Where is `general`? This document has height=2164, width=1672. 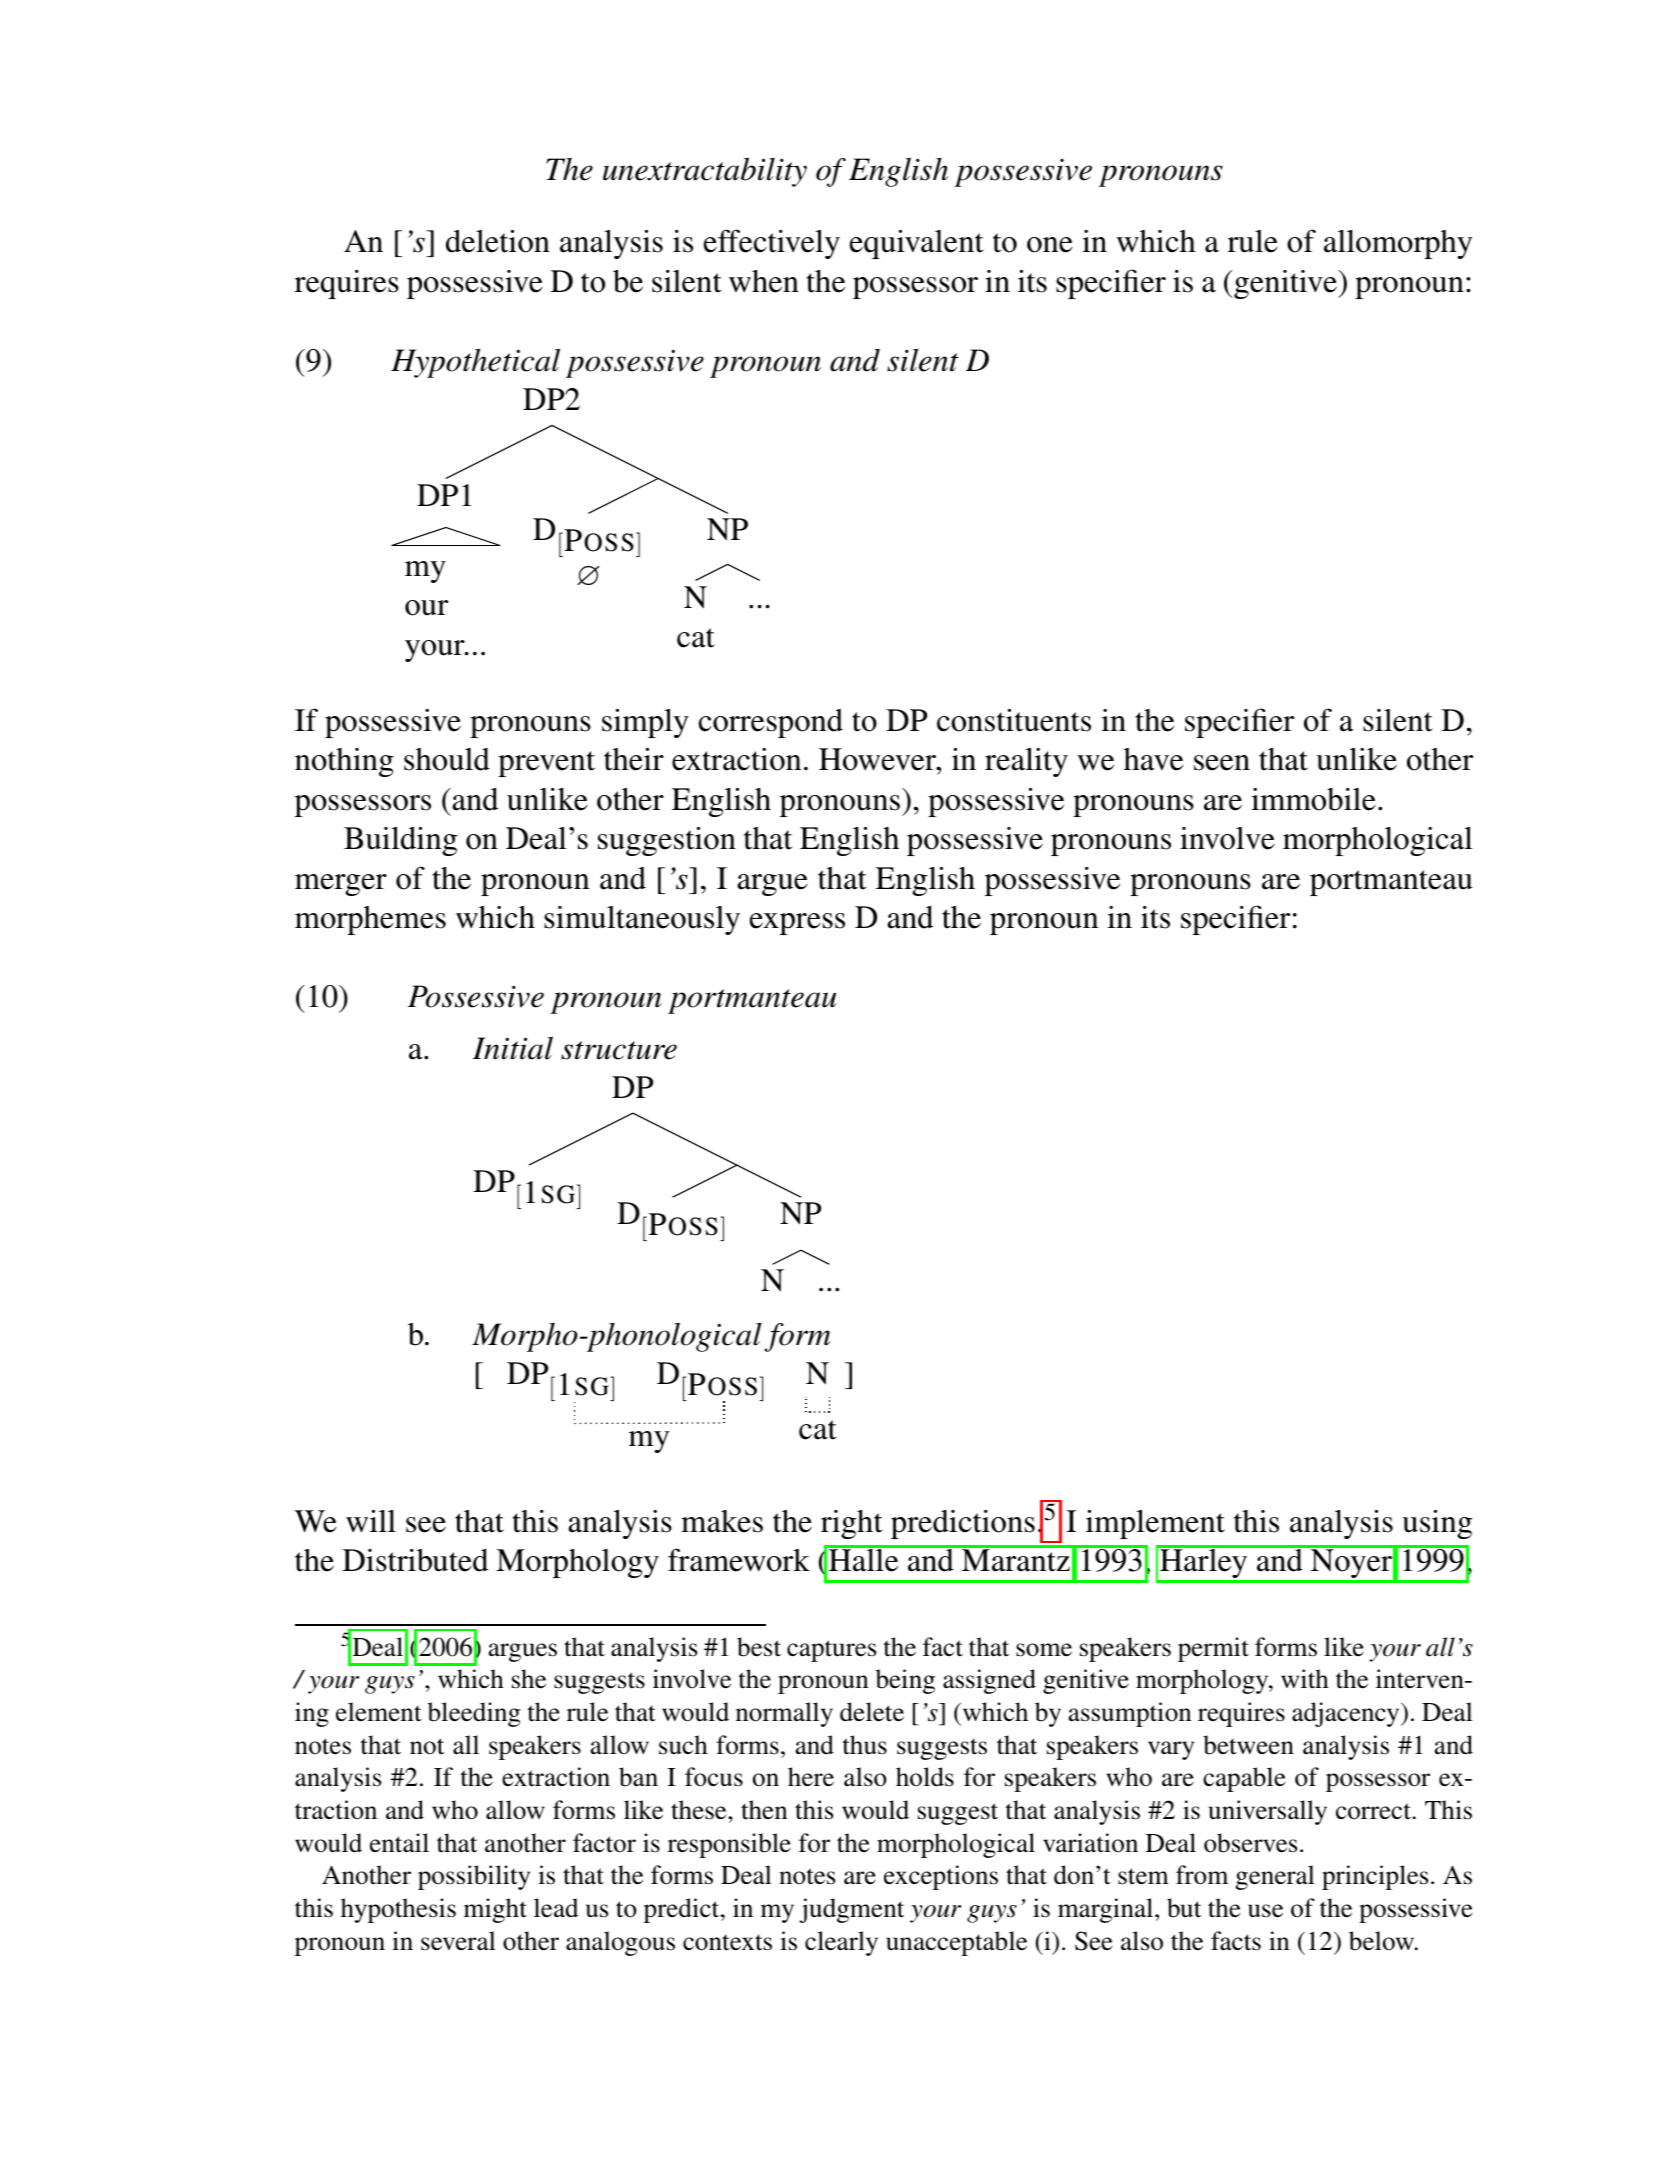
general is located at coordinates (1275, 1877).
